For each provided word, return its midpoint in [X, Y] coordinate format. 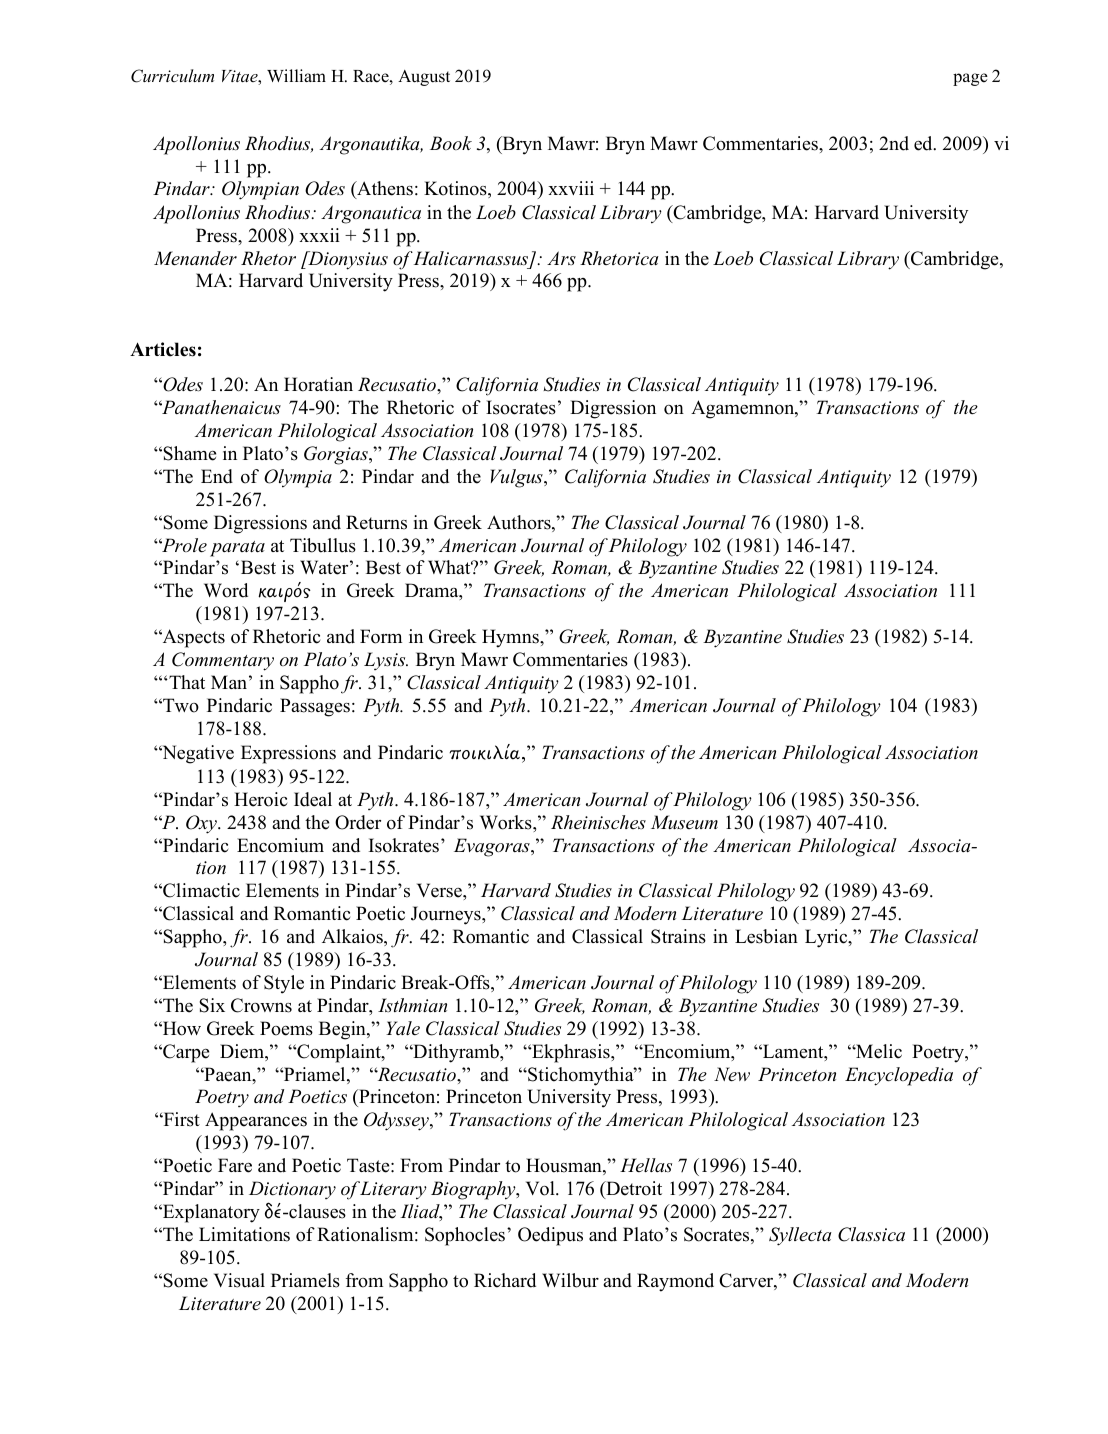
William [296, 75]
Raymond [675, 1282]
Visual [239, 1280]
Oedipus [550, 1236]
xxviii [571, 188]
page [970, 79]
